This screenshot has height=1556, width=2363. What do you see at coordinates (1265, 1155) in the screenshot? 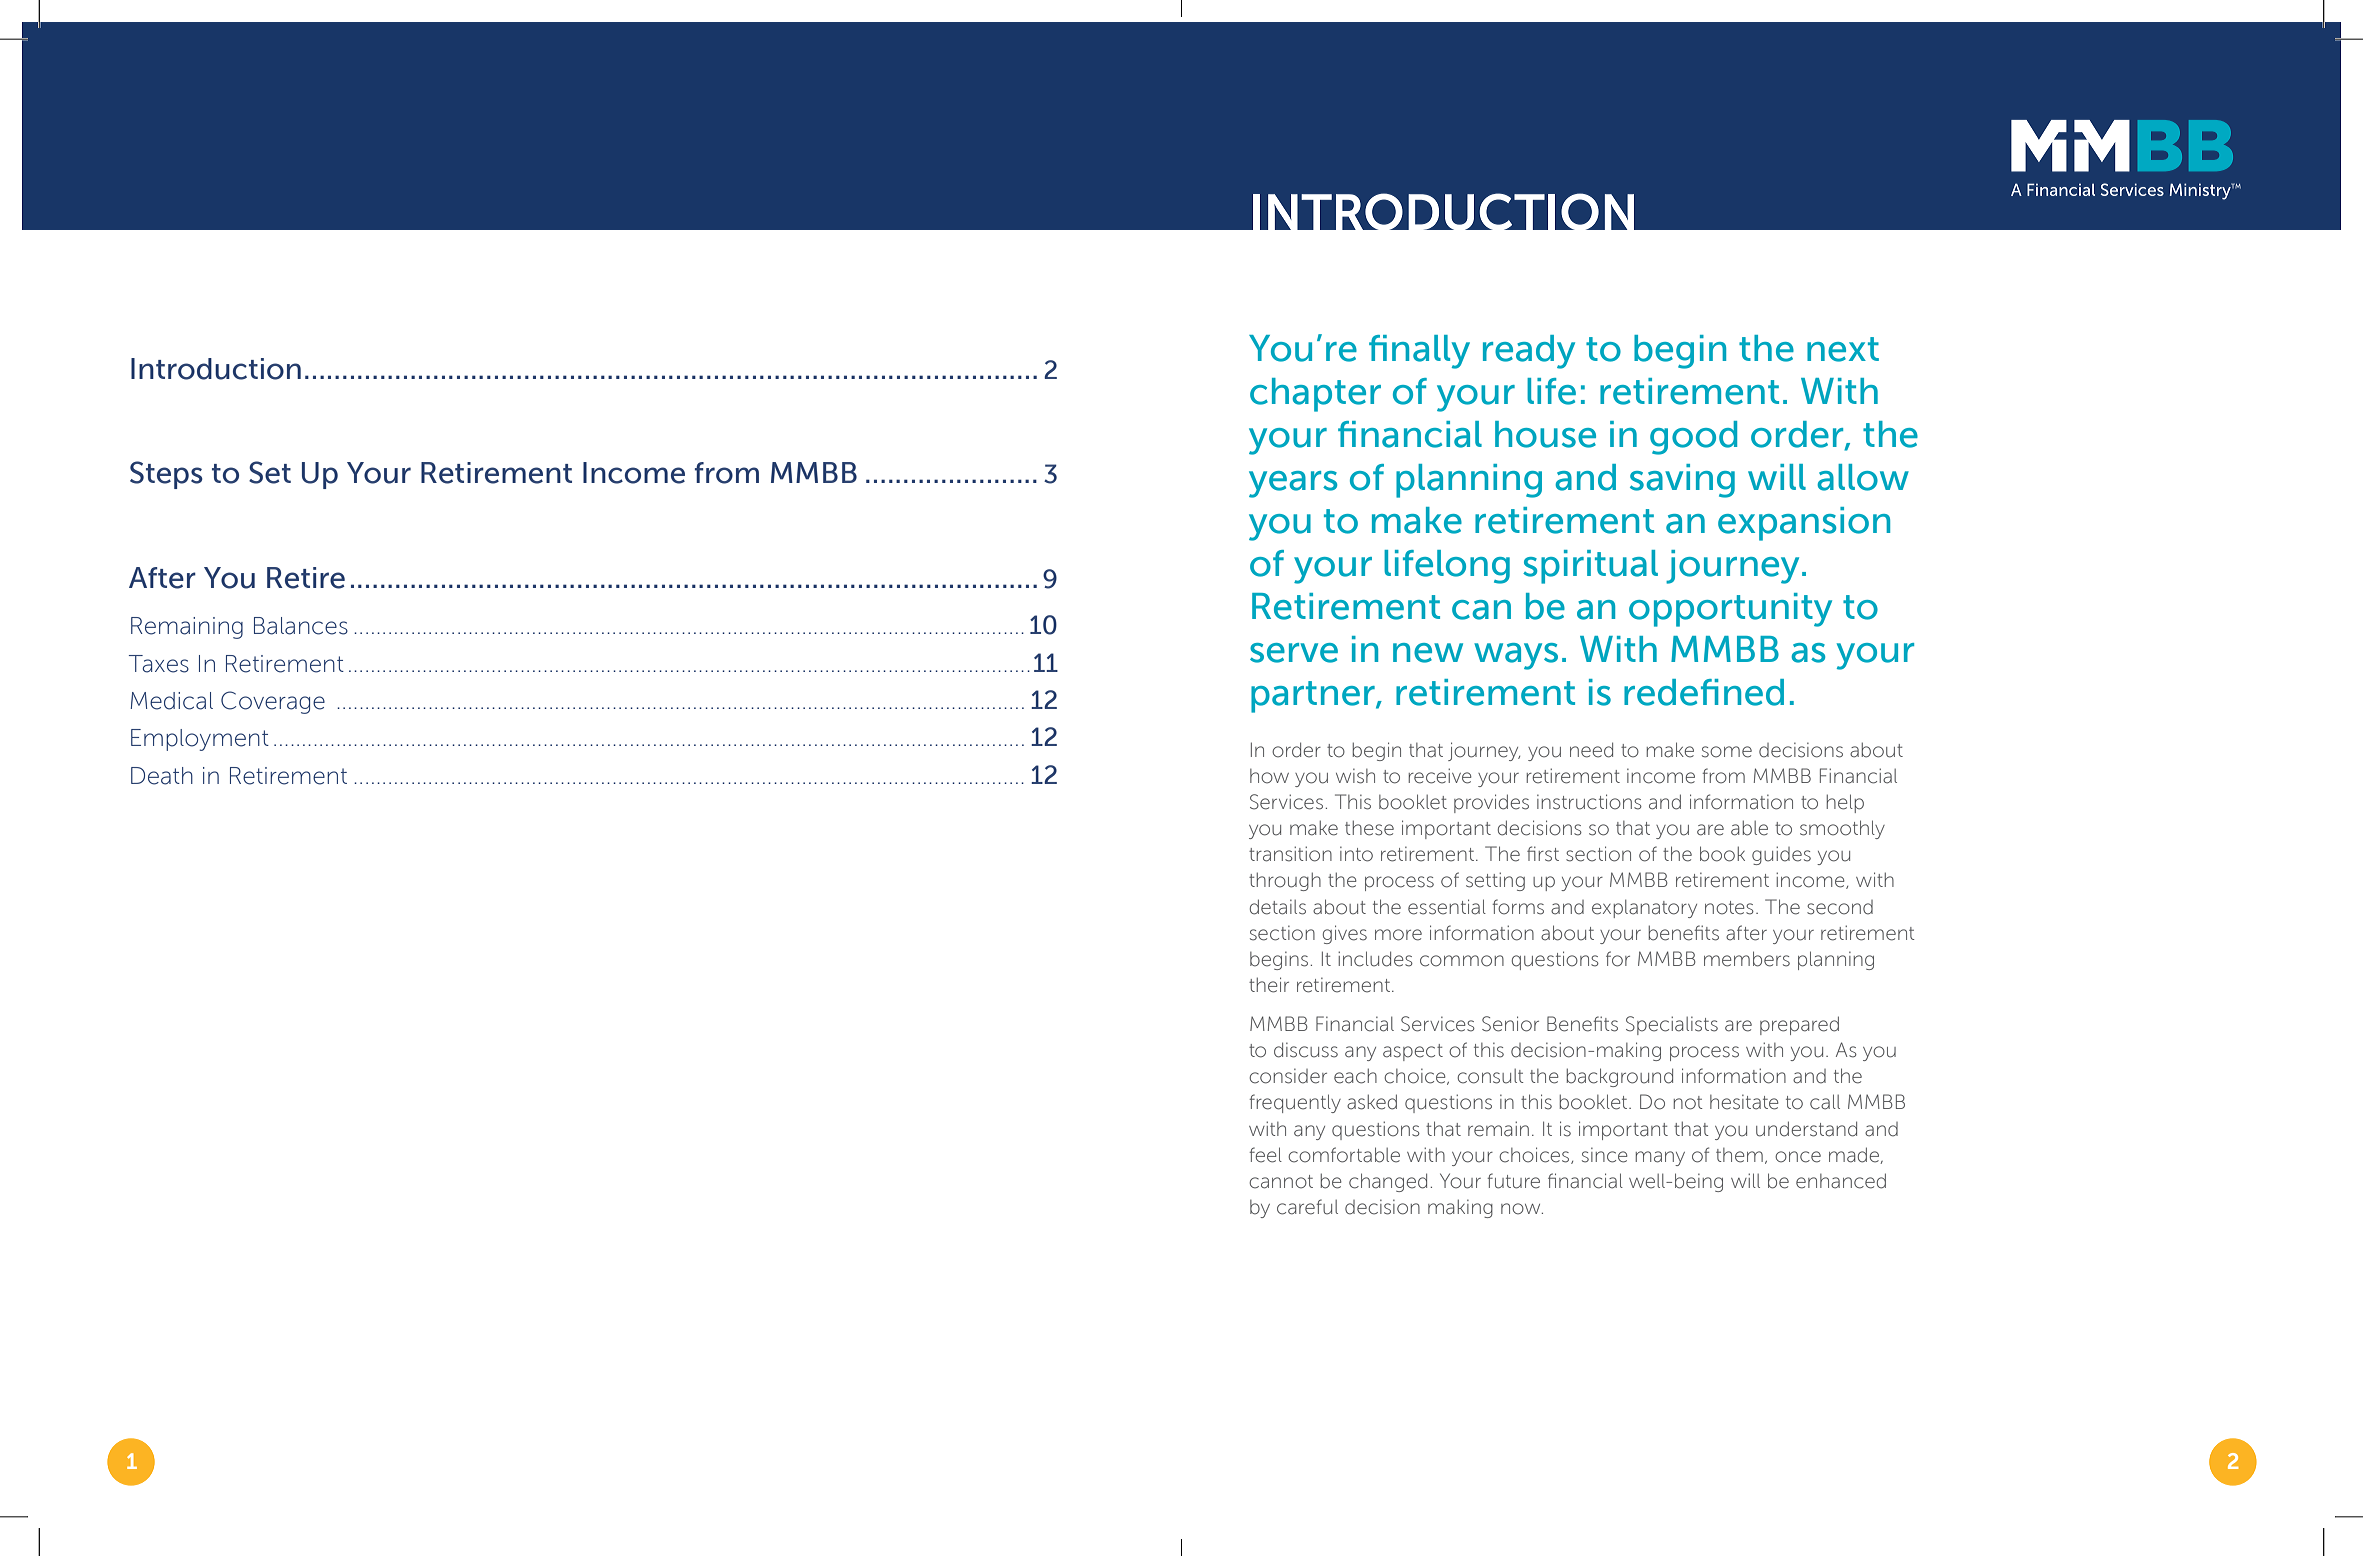
I see `feel` at bounding box center [1265, 1155].
